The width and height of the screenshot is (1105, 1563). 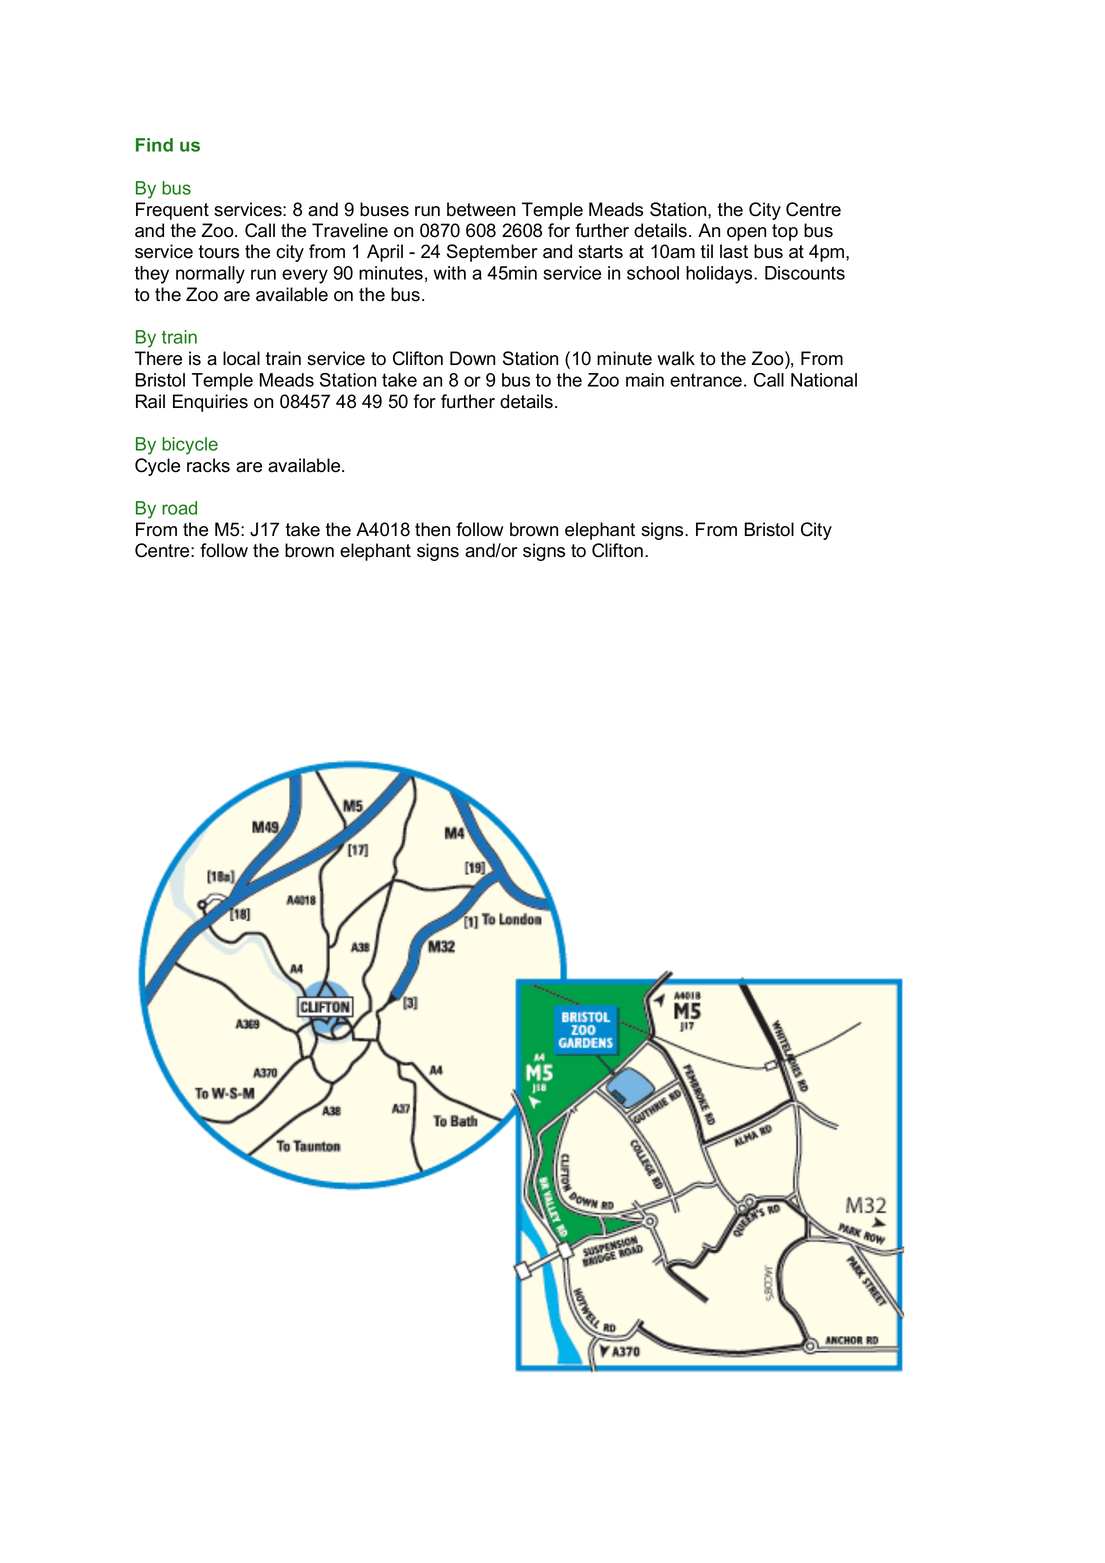 What do you see at coordinates (154, 145) in the screenshot?
I see `Find` at bounding box center [154, 145].
